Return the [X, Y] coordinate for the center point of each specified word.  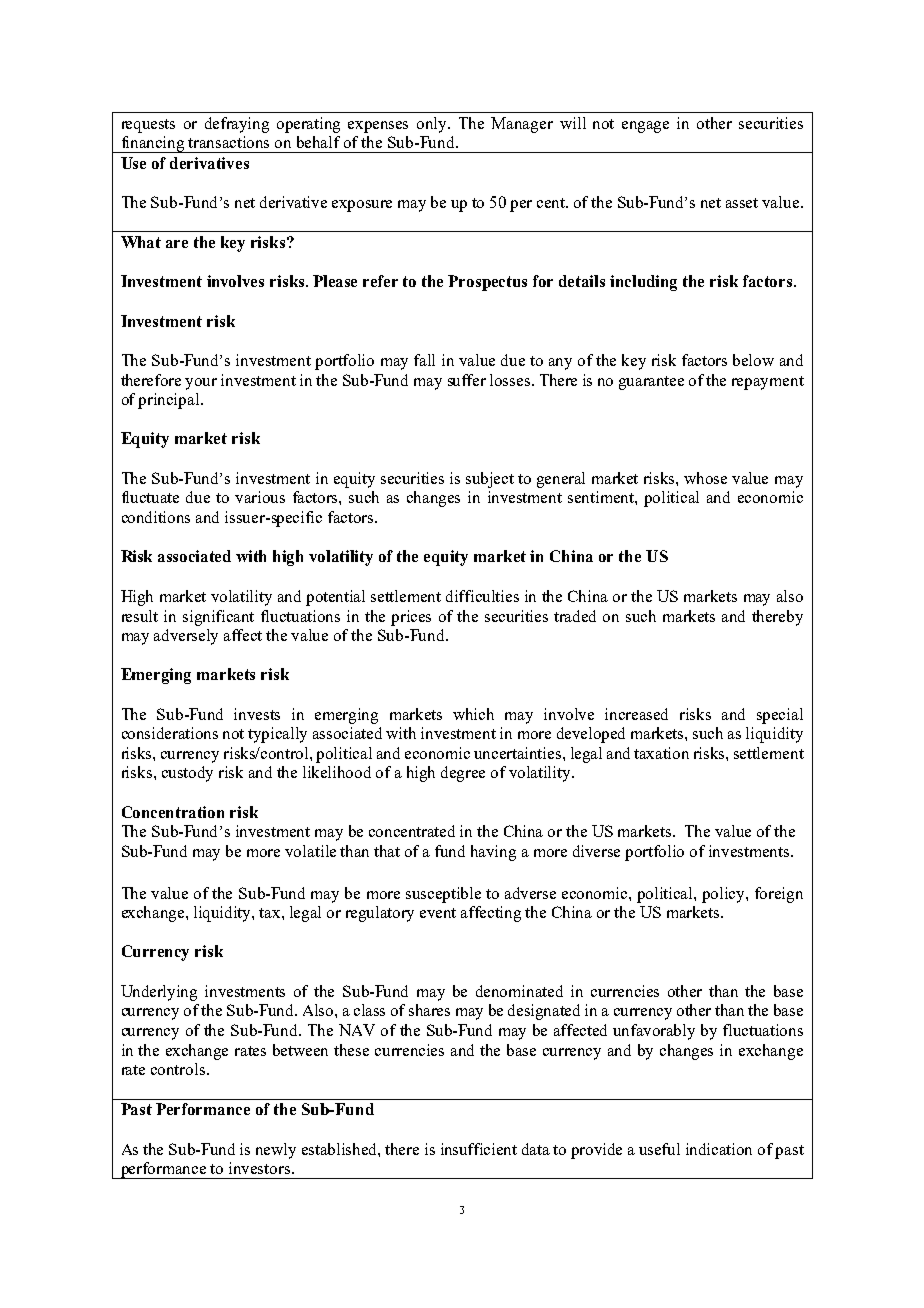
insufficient [479, 1149]
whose [705, 478]
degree [463, 774]
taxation [661, 753]
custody [187, 774]
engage [645, 127]
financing [153, 144]
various [260, 497]
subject [490, 480]
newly [276, 1151]
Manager [522, 125]
